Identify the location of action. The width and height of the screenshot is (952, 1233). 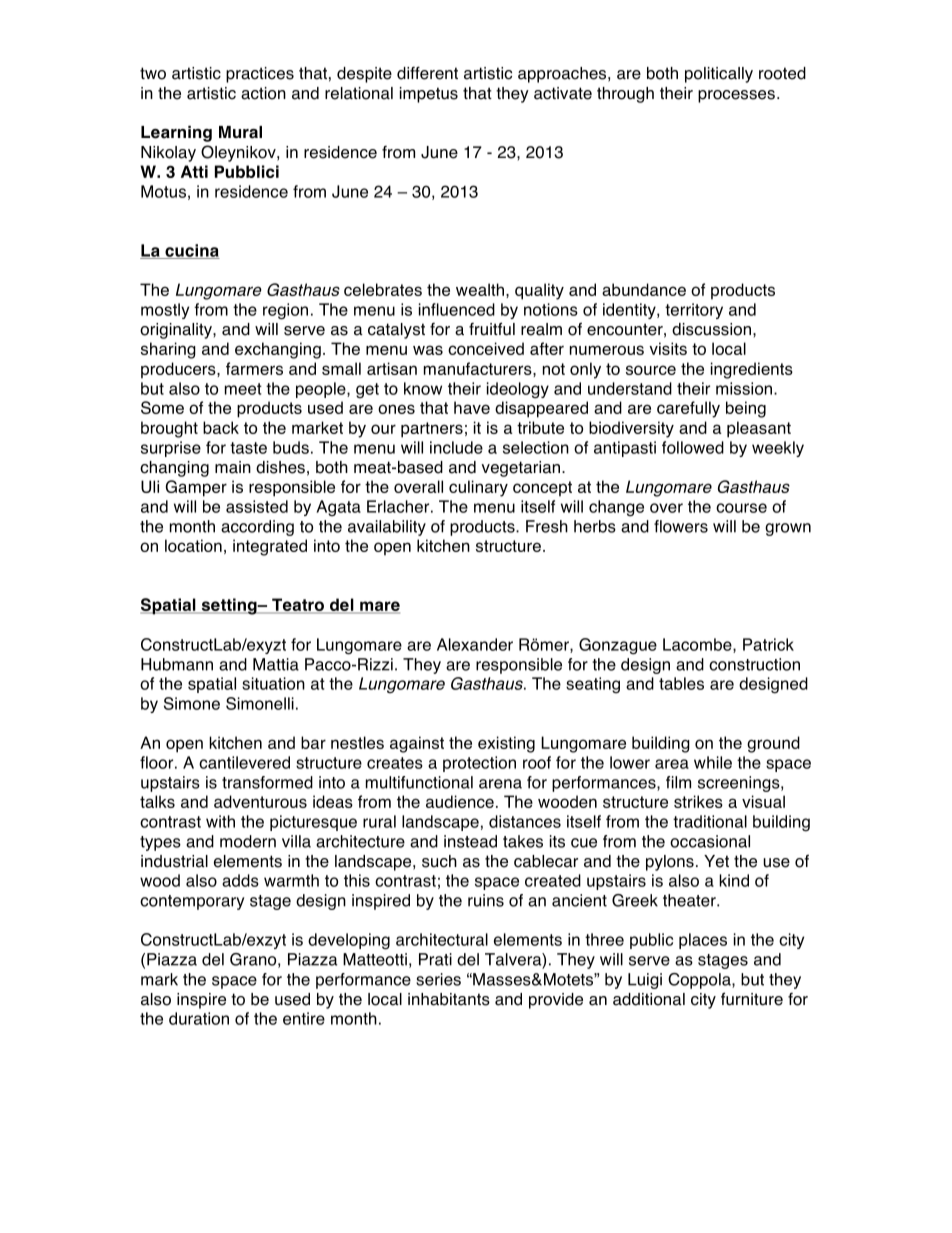
(263, 93).
